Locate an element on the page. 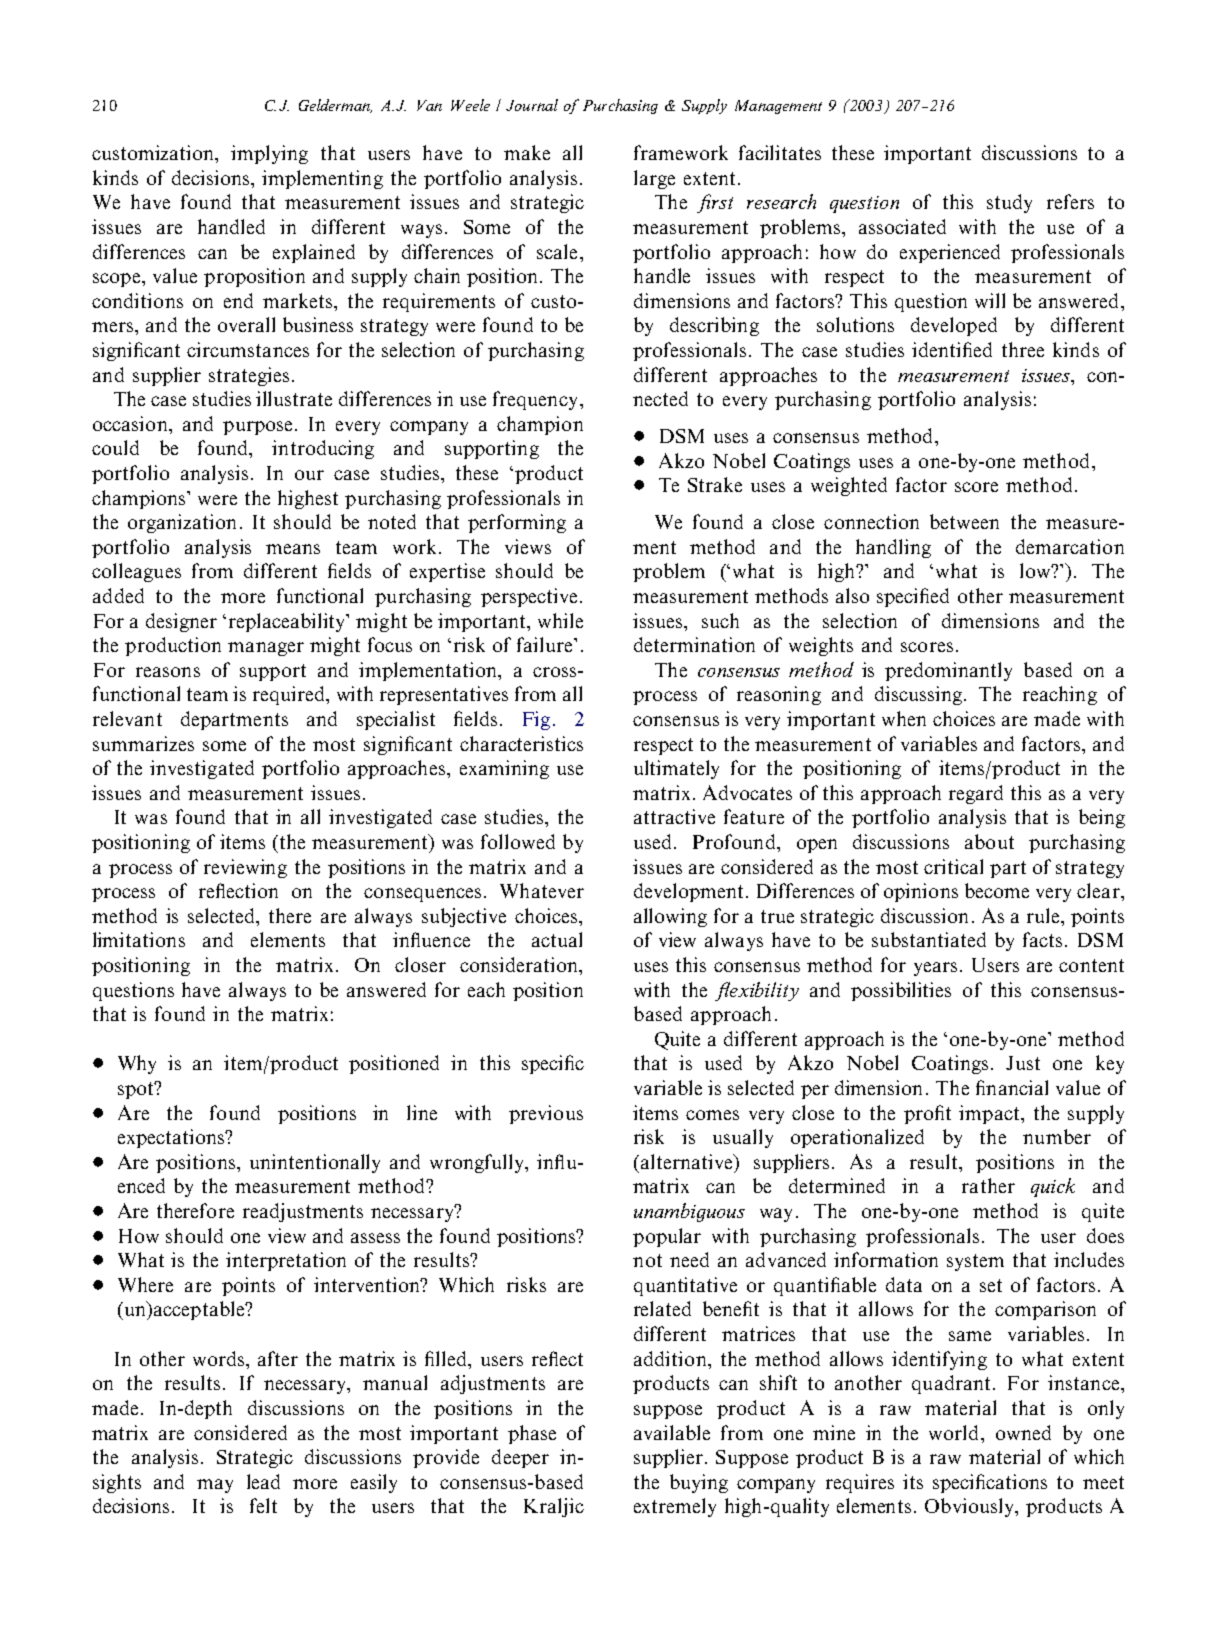  implying is located at coordinates (269, 154).
